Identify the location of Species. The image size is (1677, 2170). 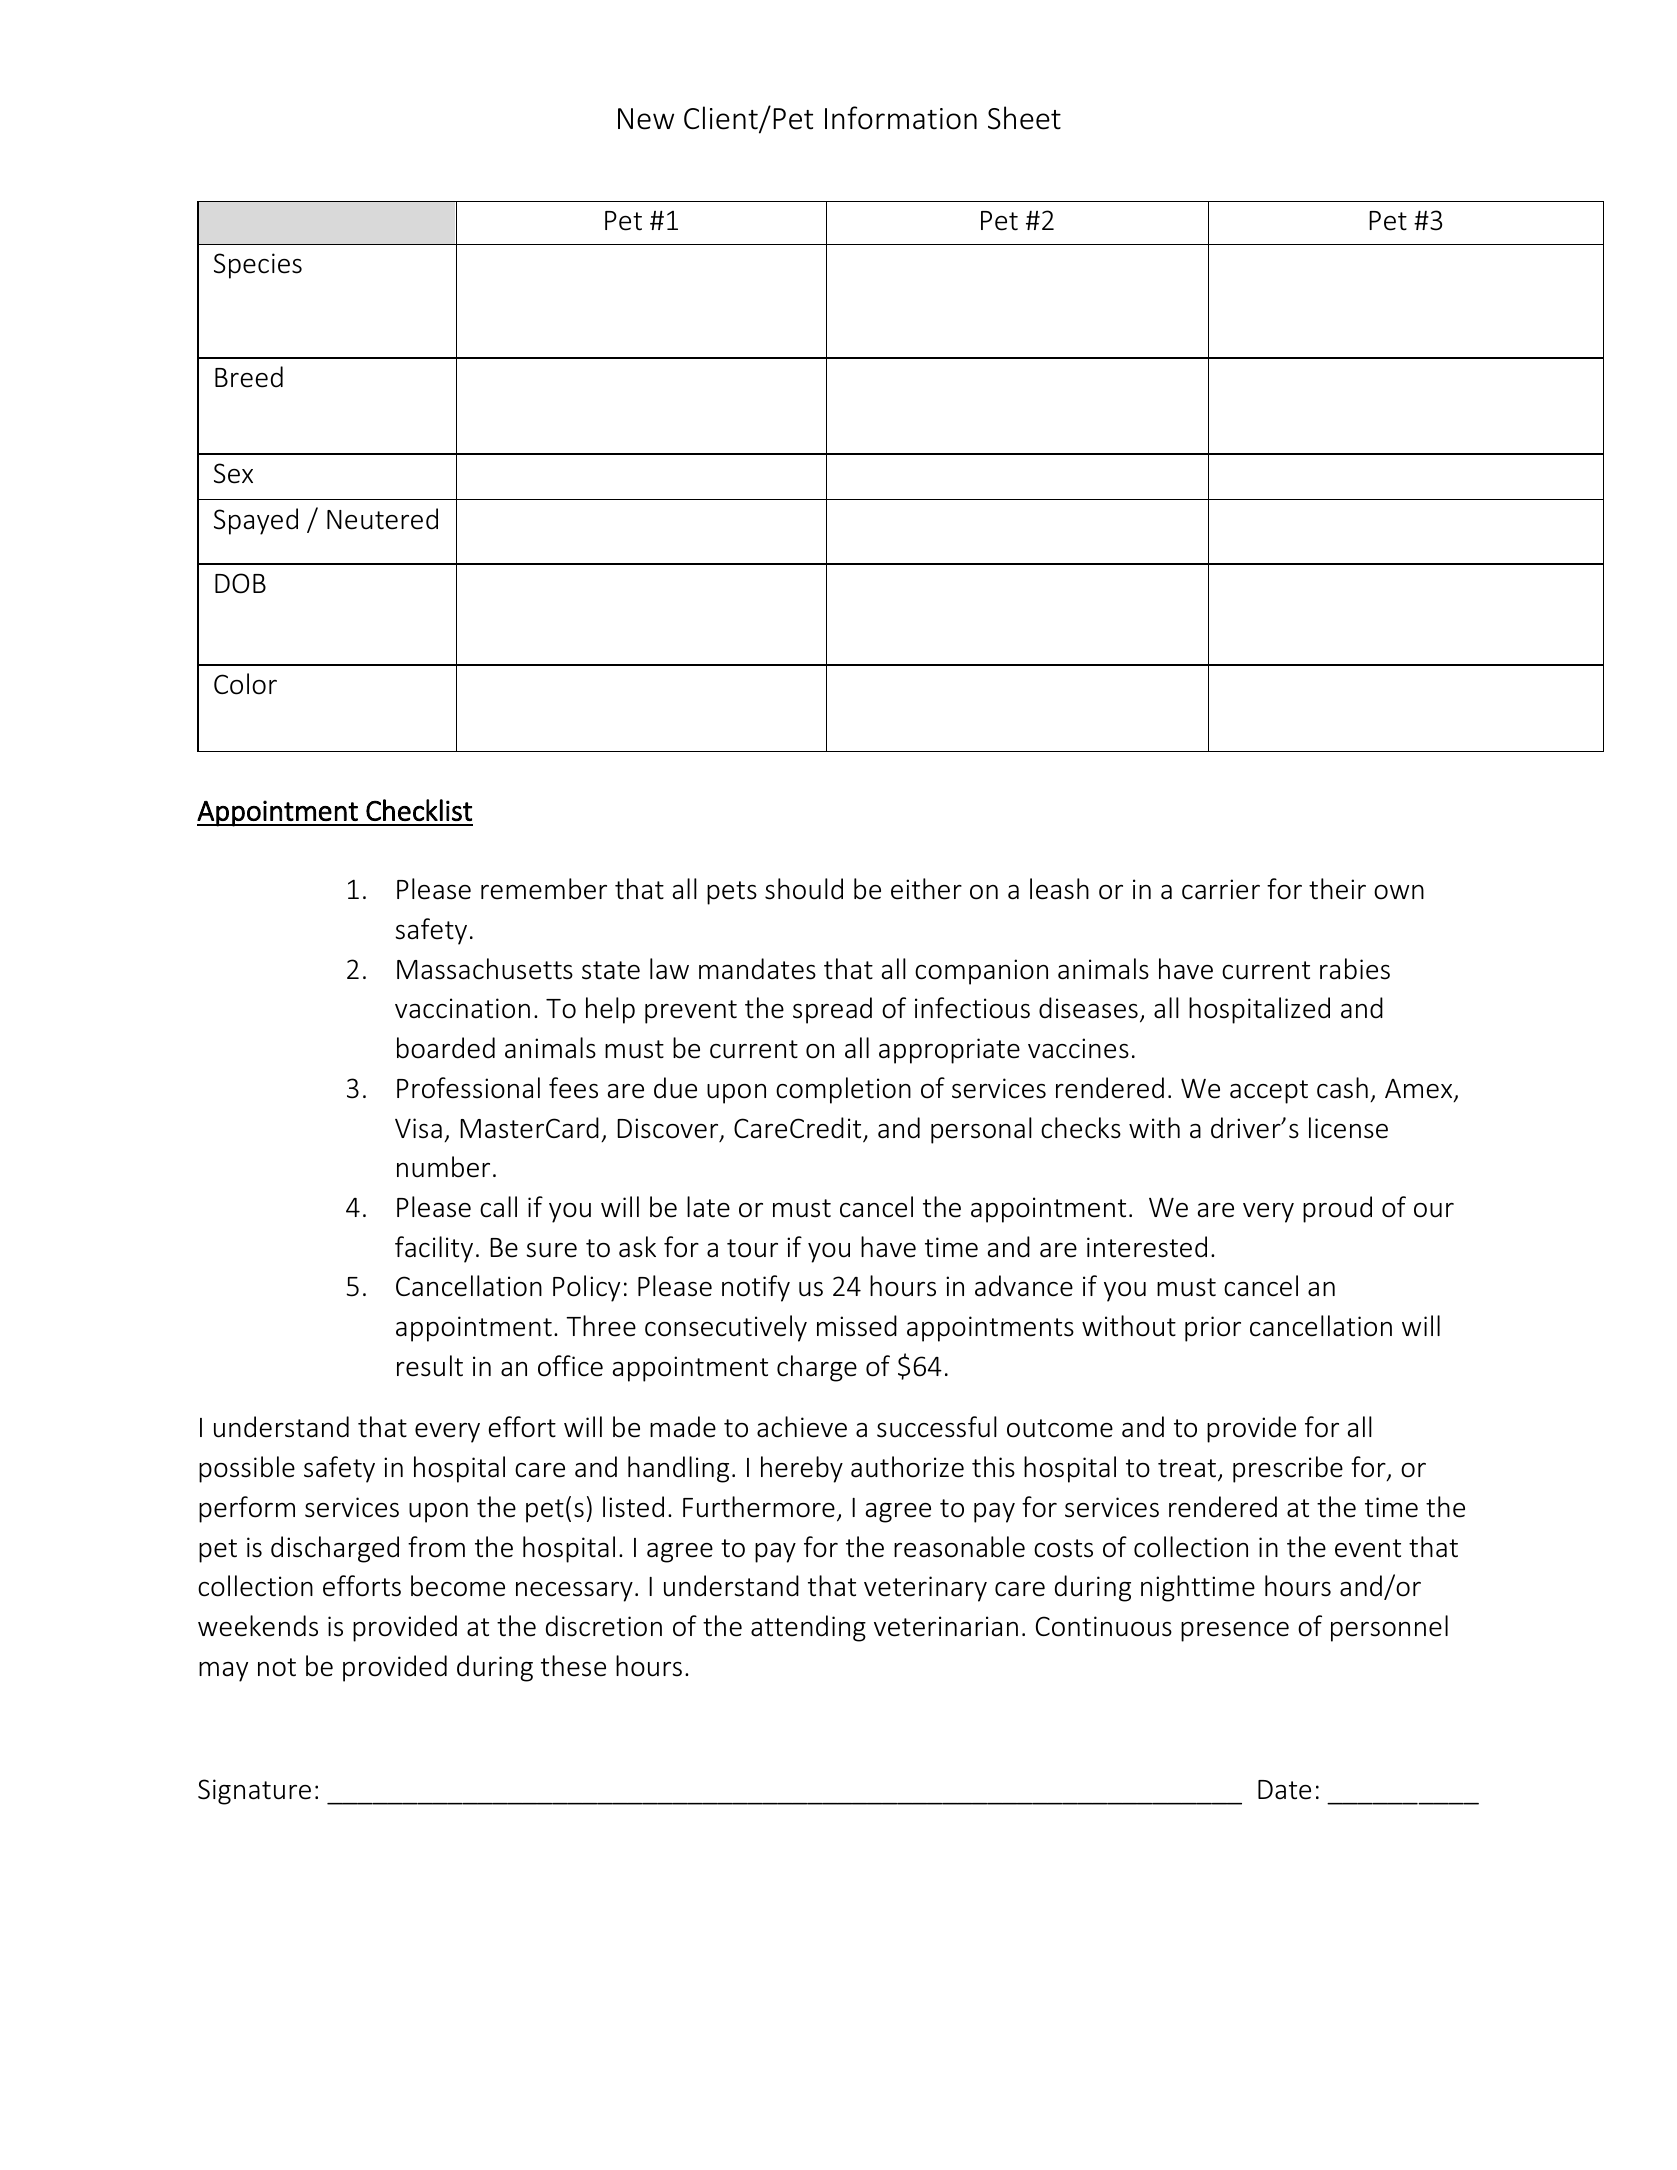
(258, 266).
